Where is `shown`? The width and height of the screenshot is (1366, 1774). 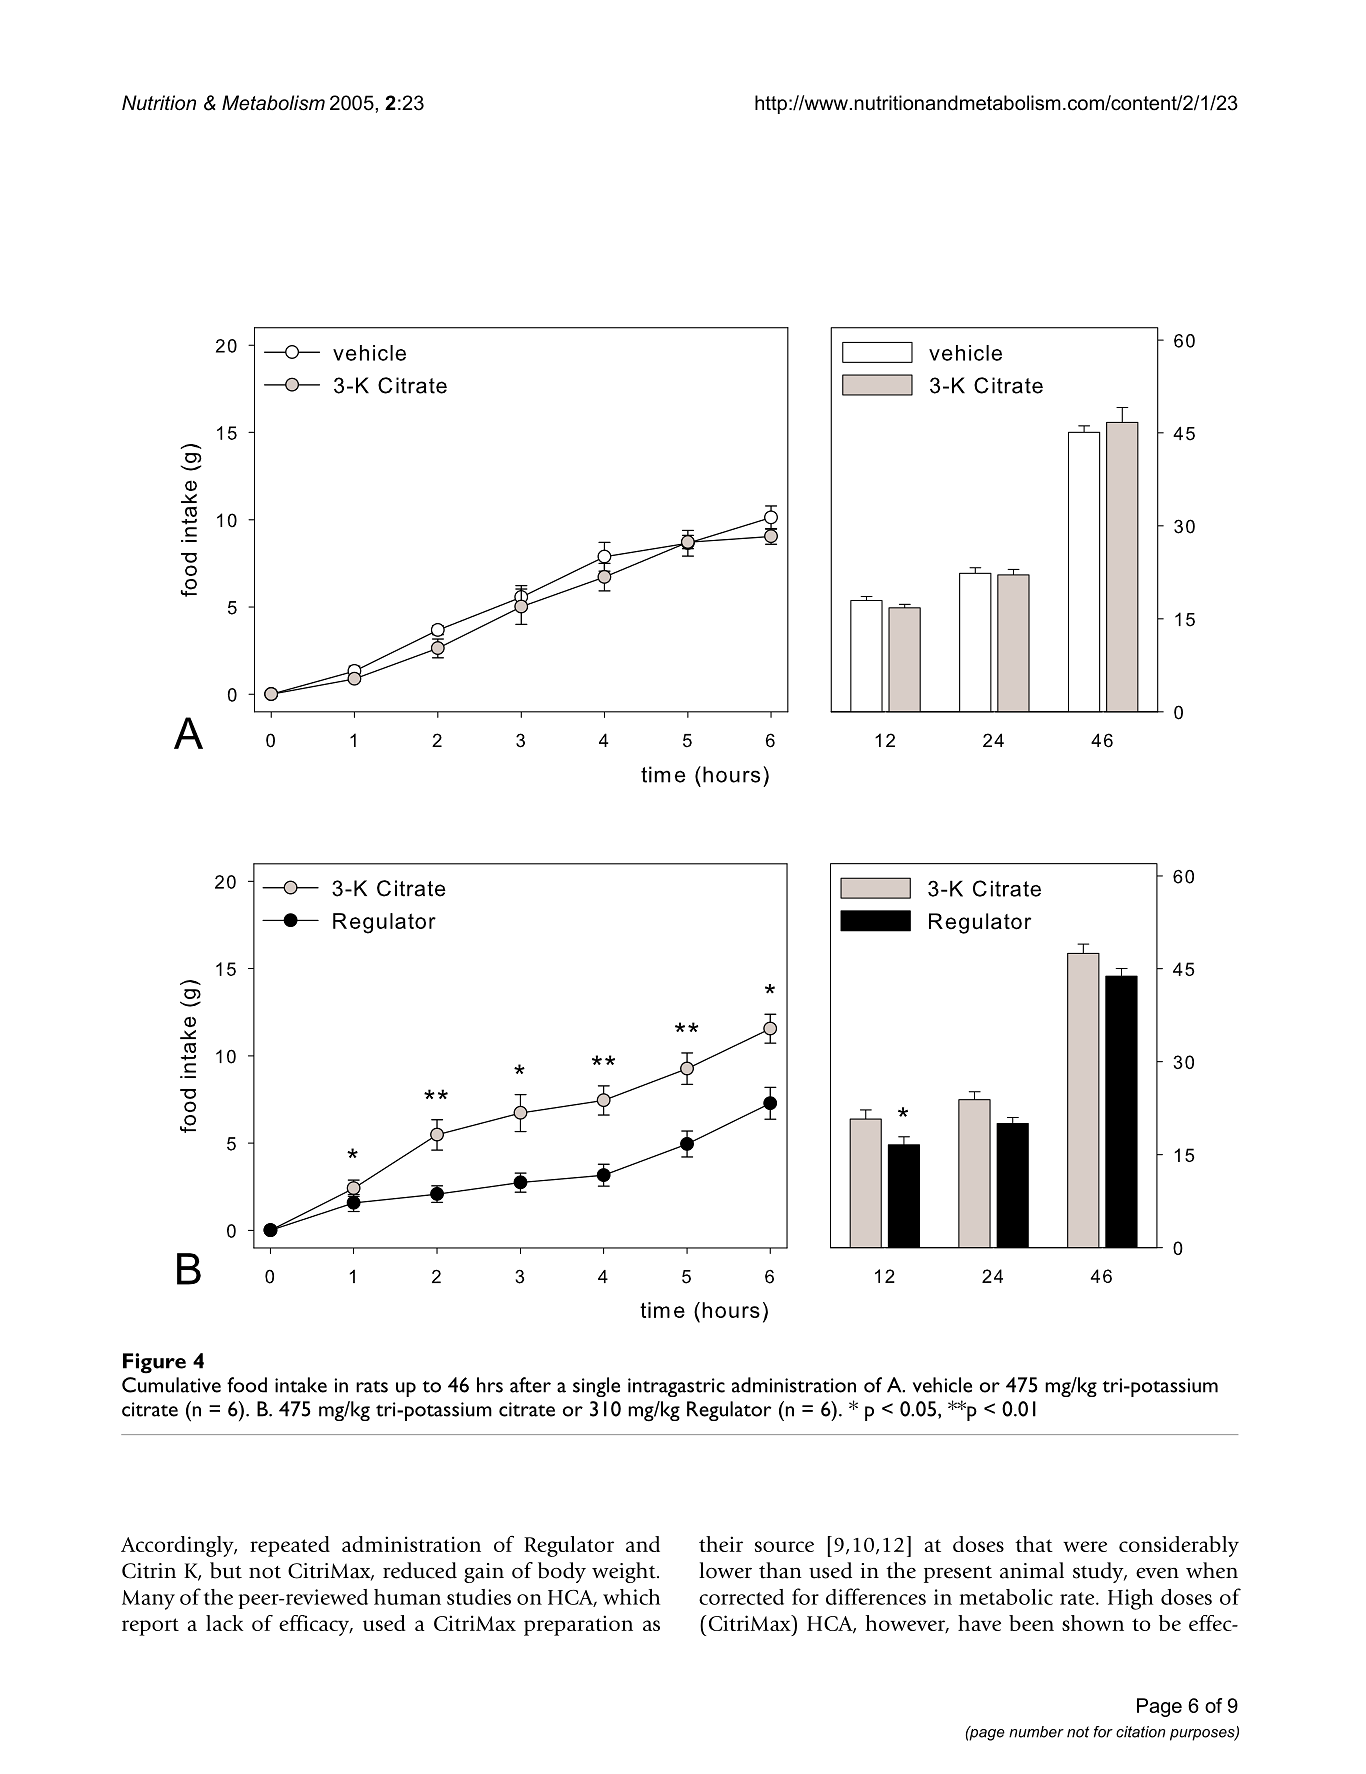 shown is located at coordinates (1093, 1623).
